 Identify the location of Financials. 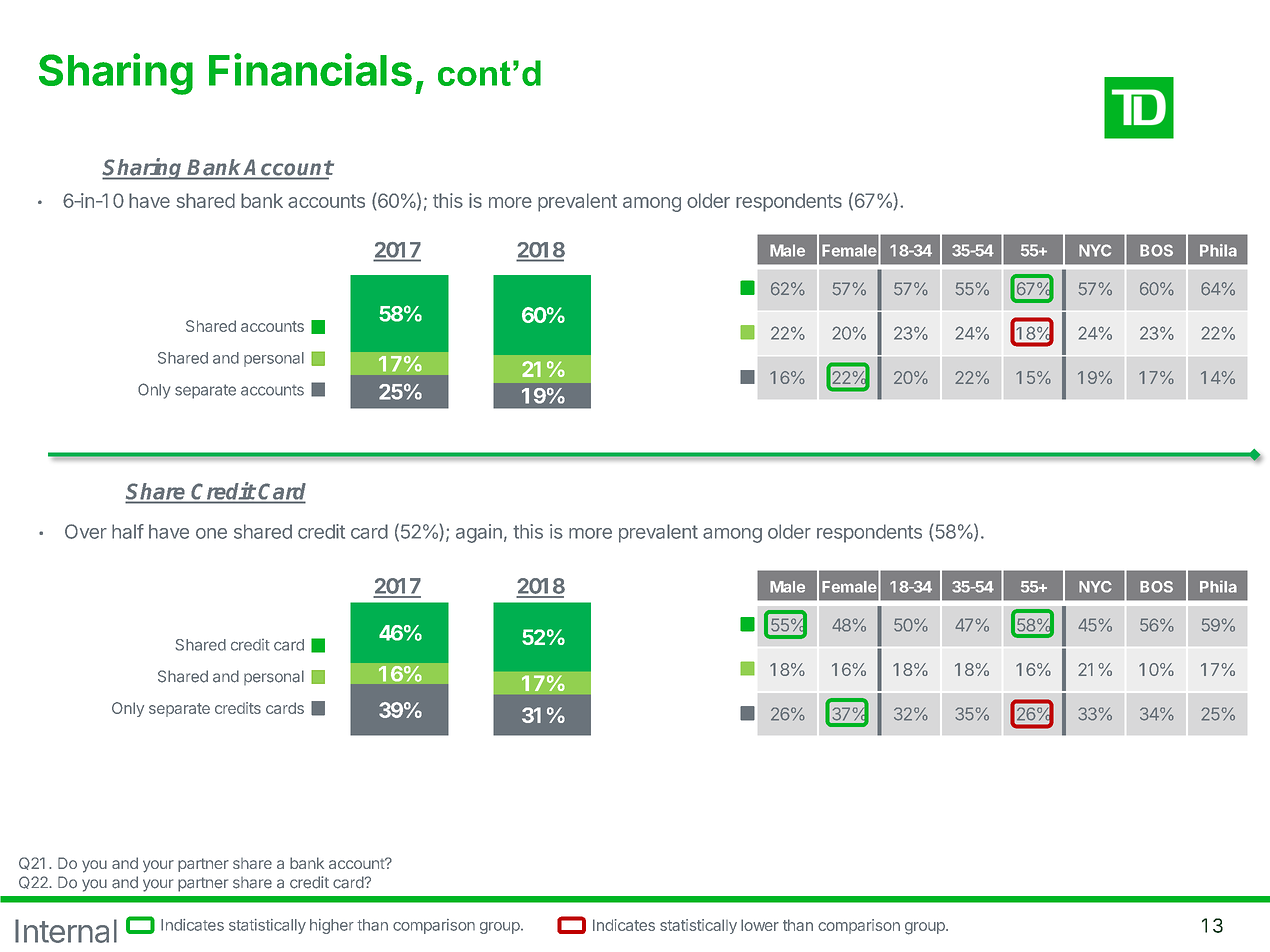
(310, 69).
